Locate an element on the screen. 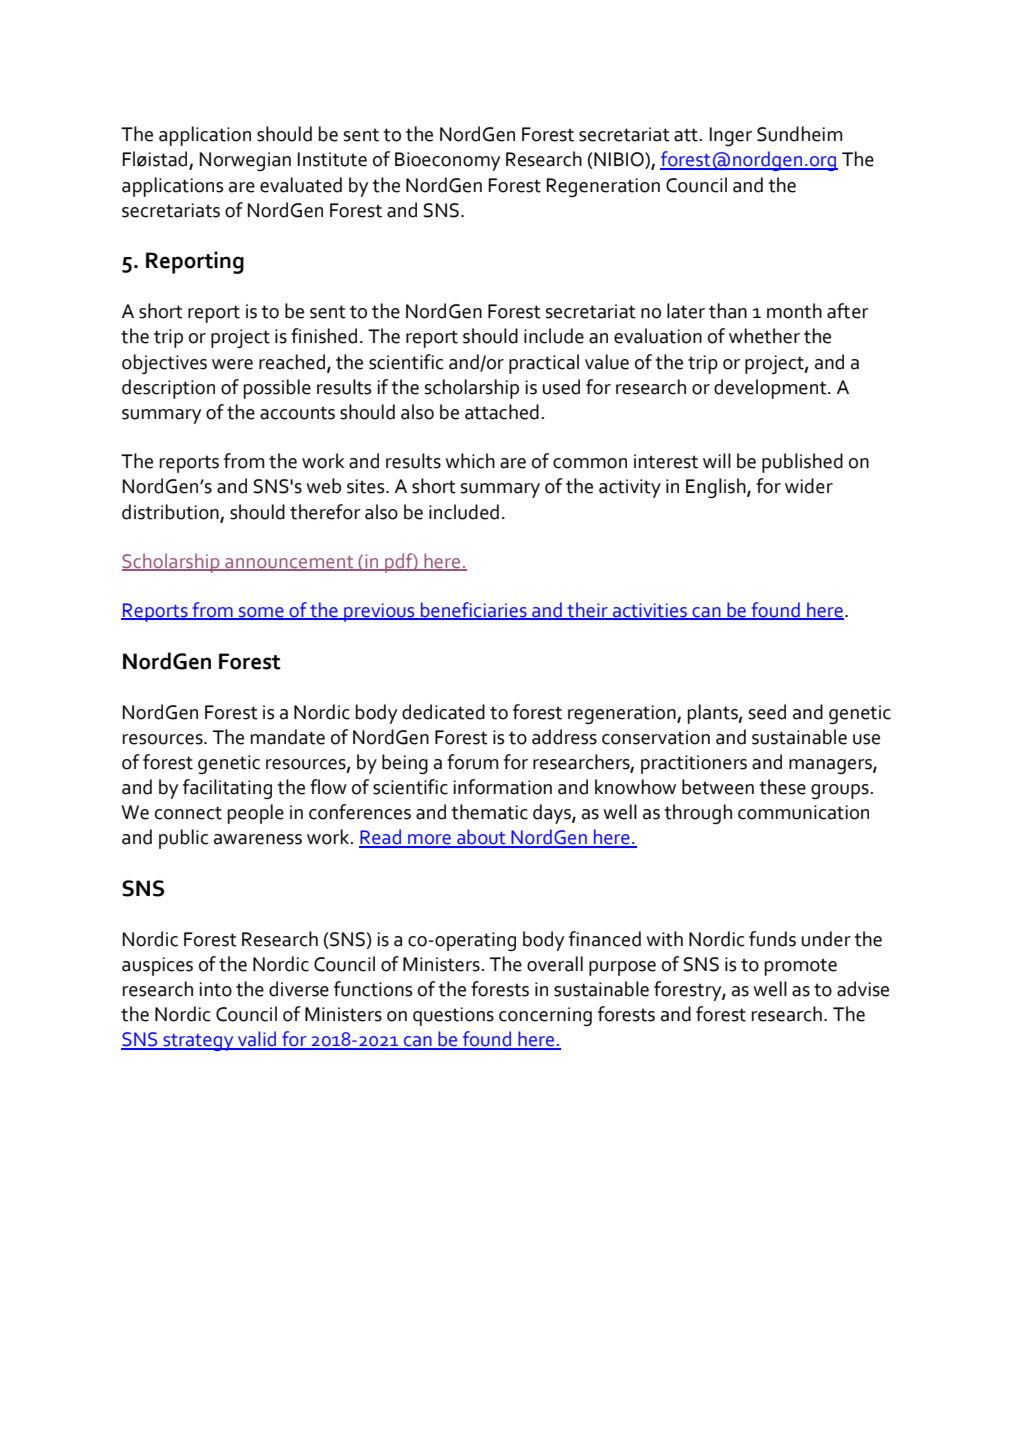 The image size is (1022, 1446). seed is located at coordinates (767, 712).
